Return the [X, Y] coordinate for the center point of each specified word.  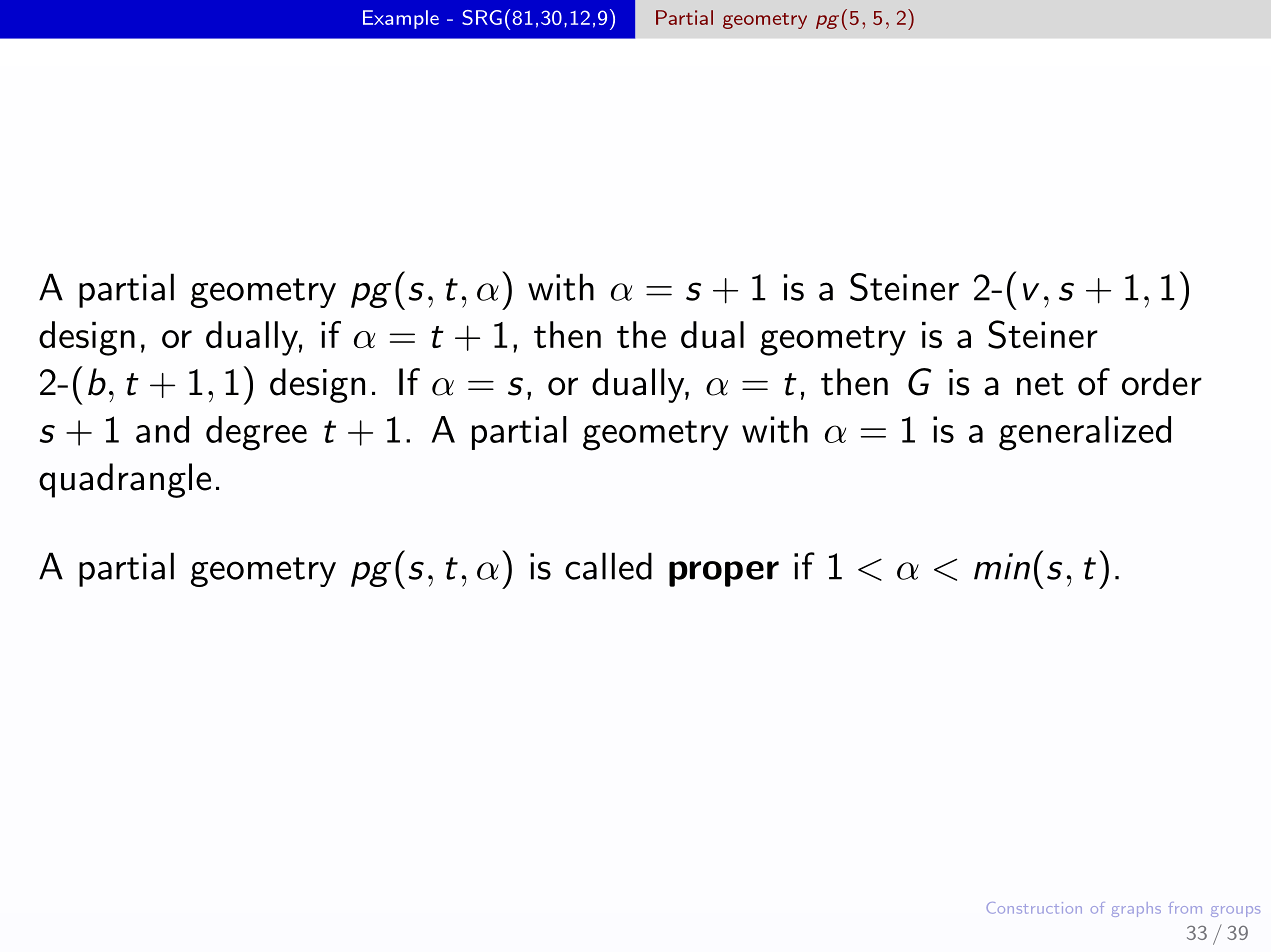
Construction [1034, 908]
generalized [1085, 433]
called [608, 566]
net [1040, 384]
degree [256, 433]
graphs [1136, 909]
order [1162, 382]
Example [401, 19]
